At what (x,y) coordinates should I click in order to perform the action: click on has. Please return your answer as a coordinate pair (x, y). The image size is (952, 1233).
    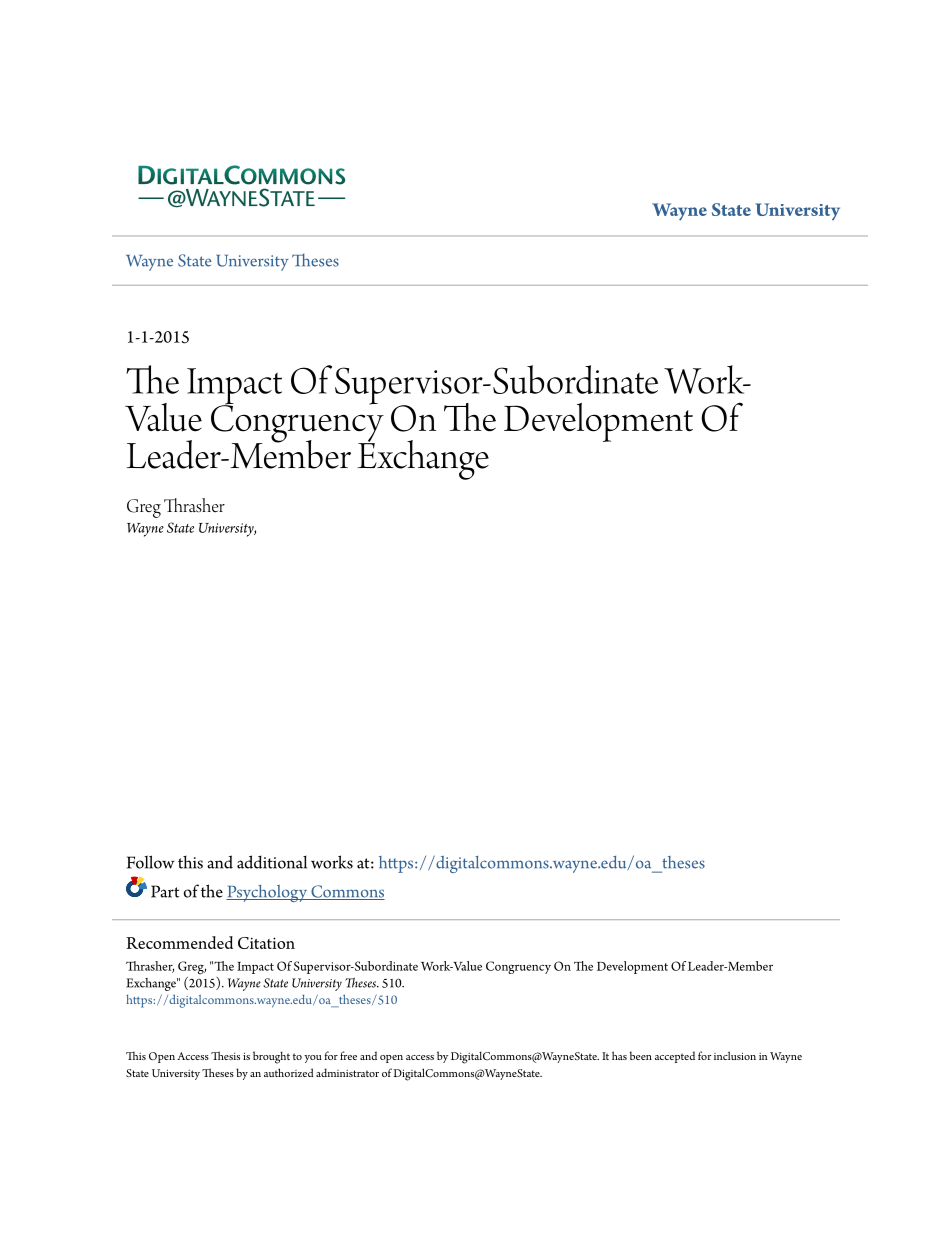
    Looking at the image, I should click on (619, 1055).
